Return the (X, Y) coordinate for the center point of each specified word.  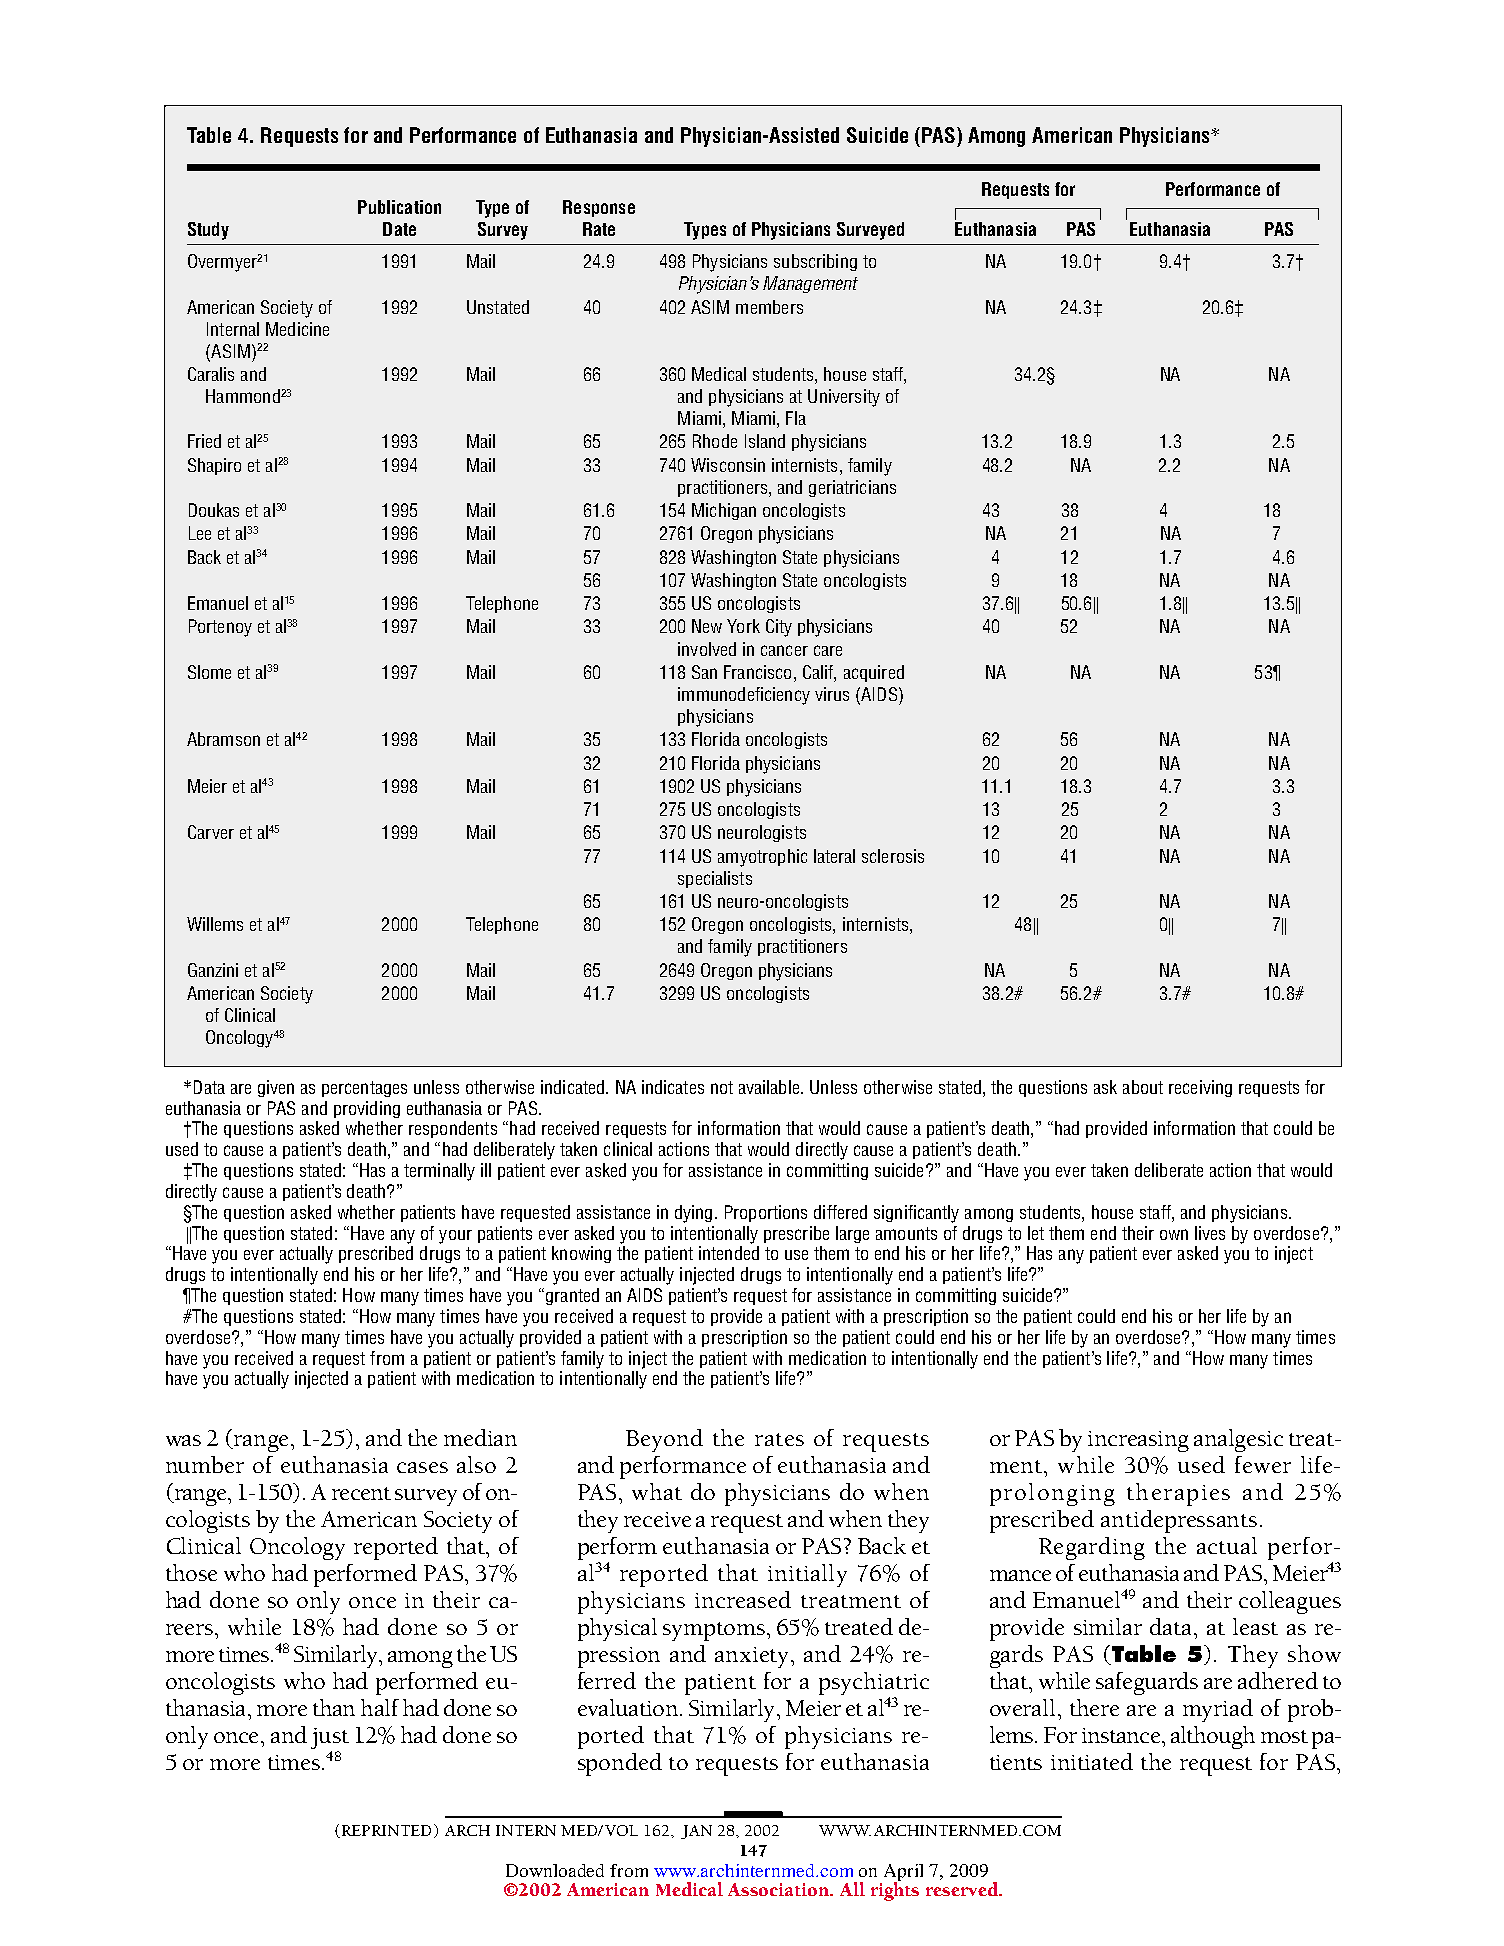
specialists (715, 879)
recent (361, 1493)
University (844, 398)
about (1143, 1087)
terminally (439, 1172)
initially (807, 1575)
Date (399, 229)
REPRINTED (385, 1831)
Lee (200, 533)
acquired (874, 673)
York (743, 626)
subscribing (815, 262)
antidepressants (1179, 1521)
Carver (211, 832)
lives (1210, 1233)
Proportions (766, 1213)
